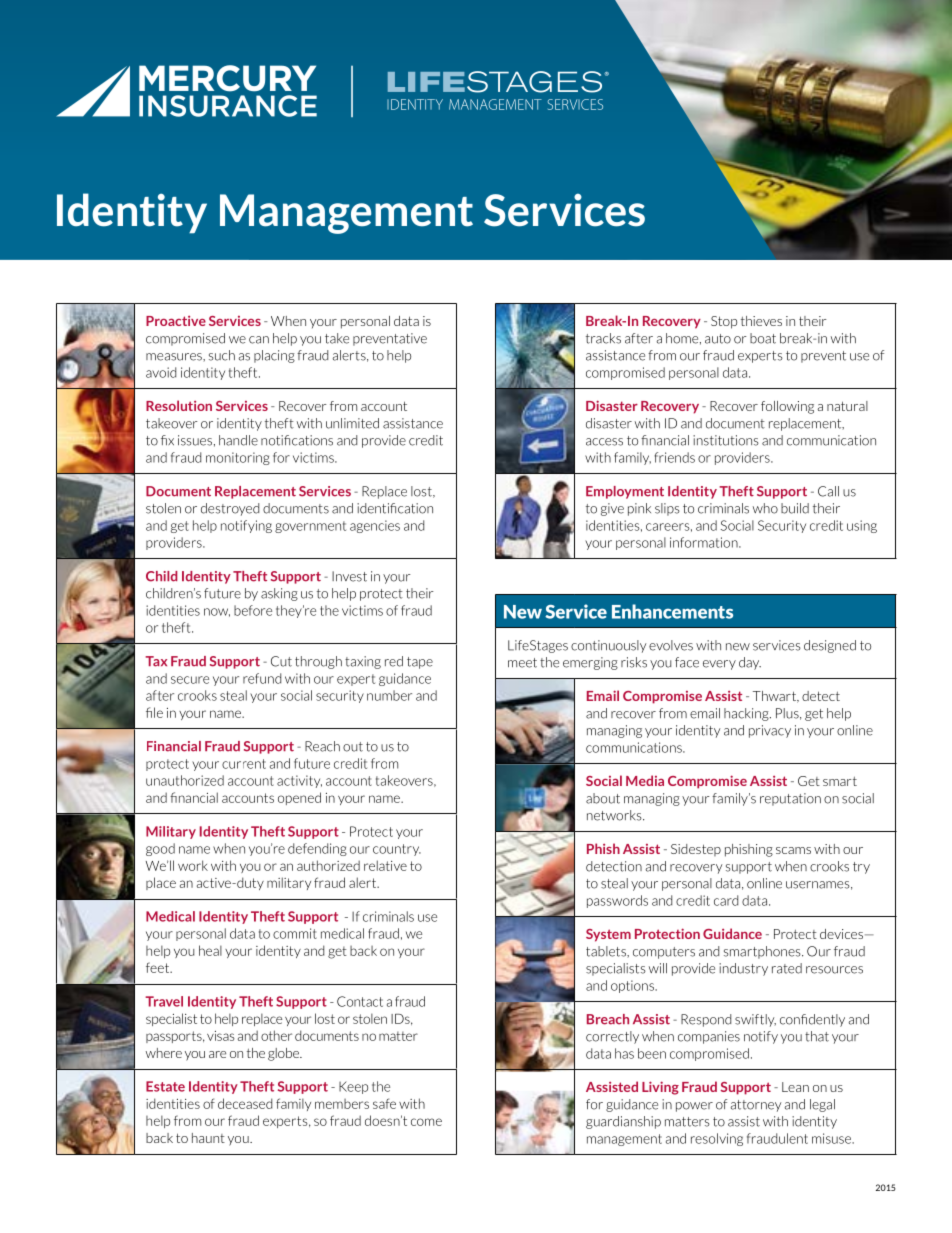 The image size is (952, 1233). Describe the element at coordinates (756, 1106) in the screenshot. I see `attorney` at that location.
